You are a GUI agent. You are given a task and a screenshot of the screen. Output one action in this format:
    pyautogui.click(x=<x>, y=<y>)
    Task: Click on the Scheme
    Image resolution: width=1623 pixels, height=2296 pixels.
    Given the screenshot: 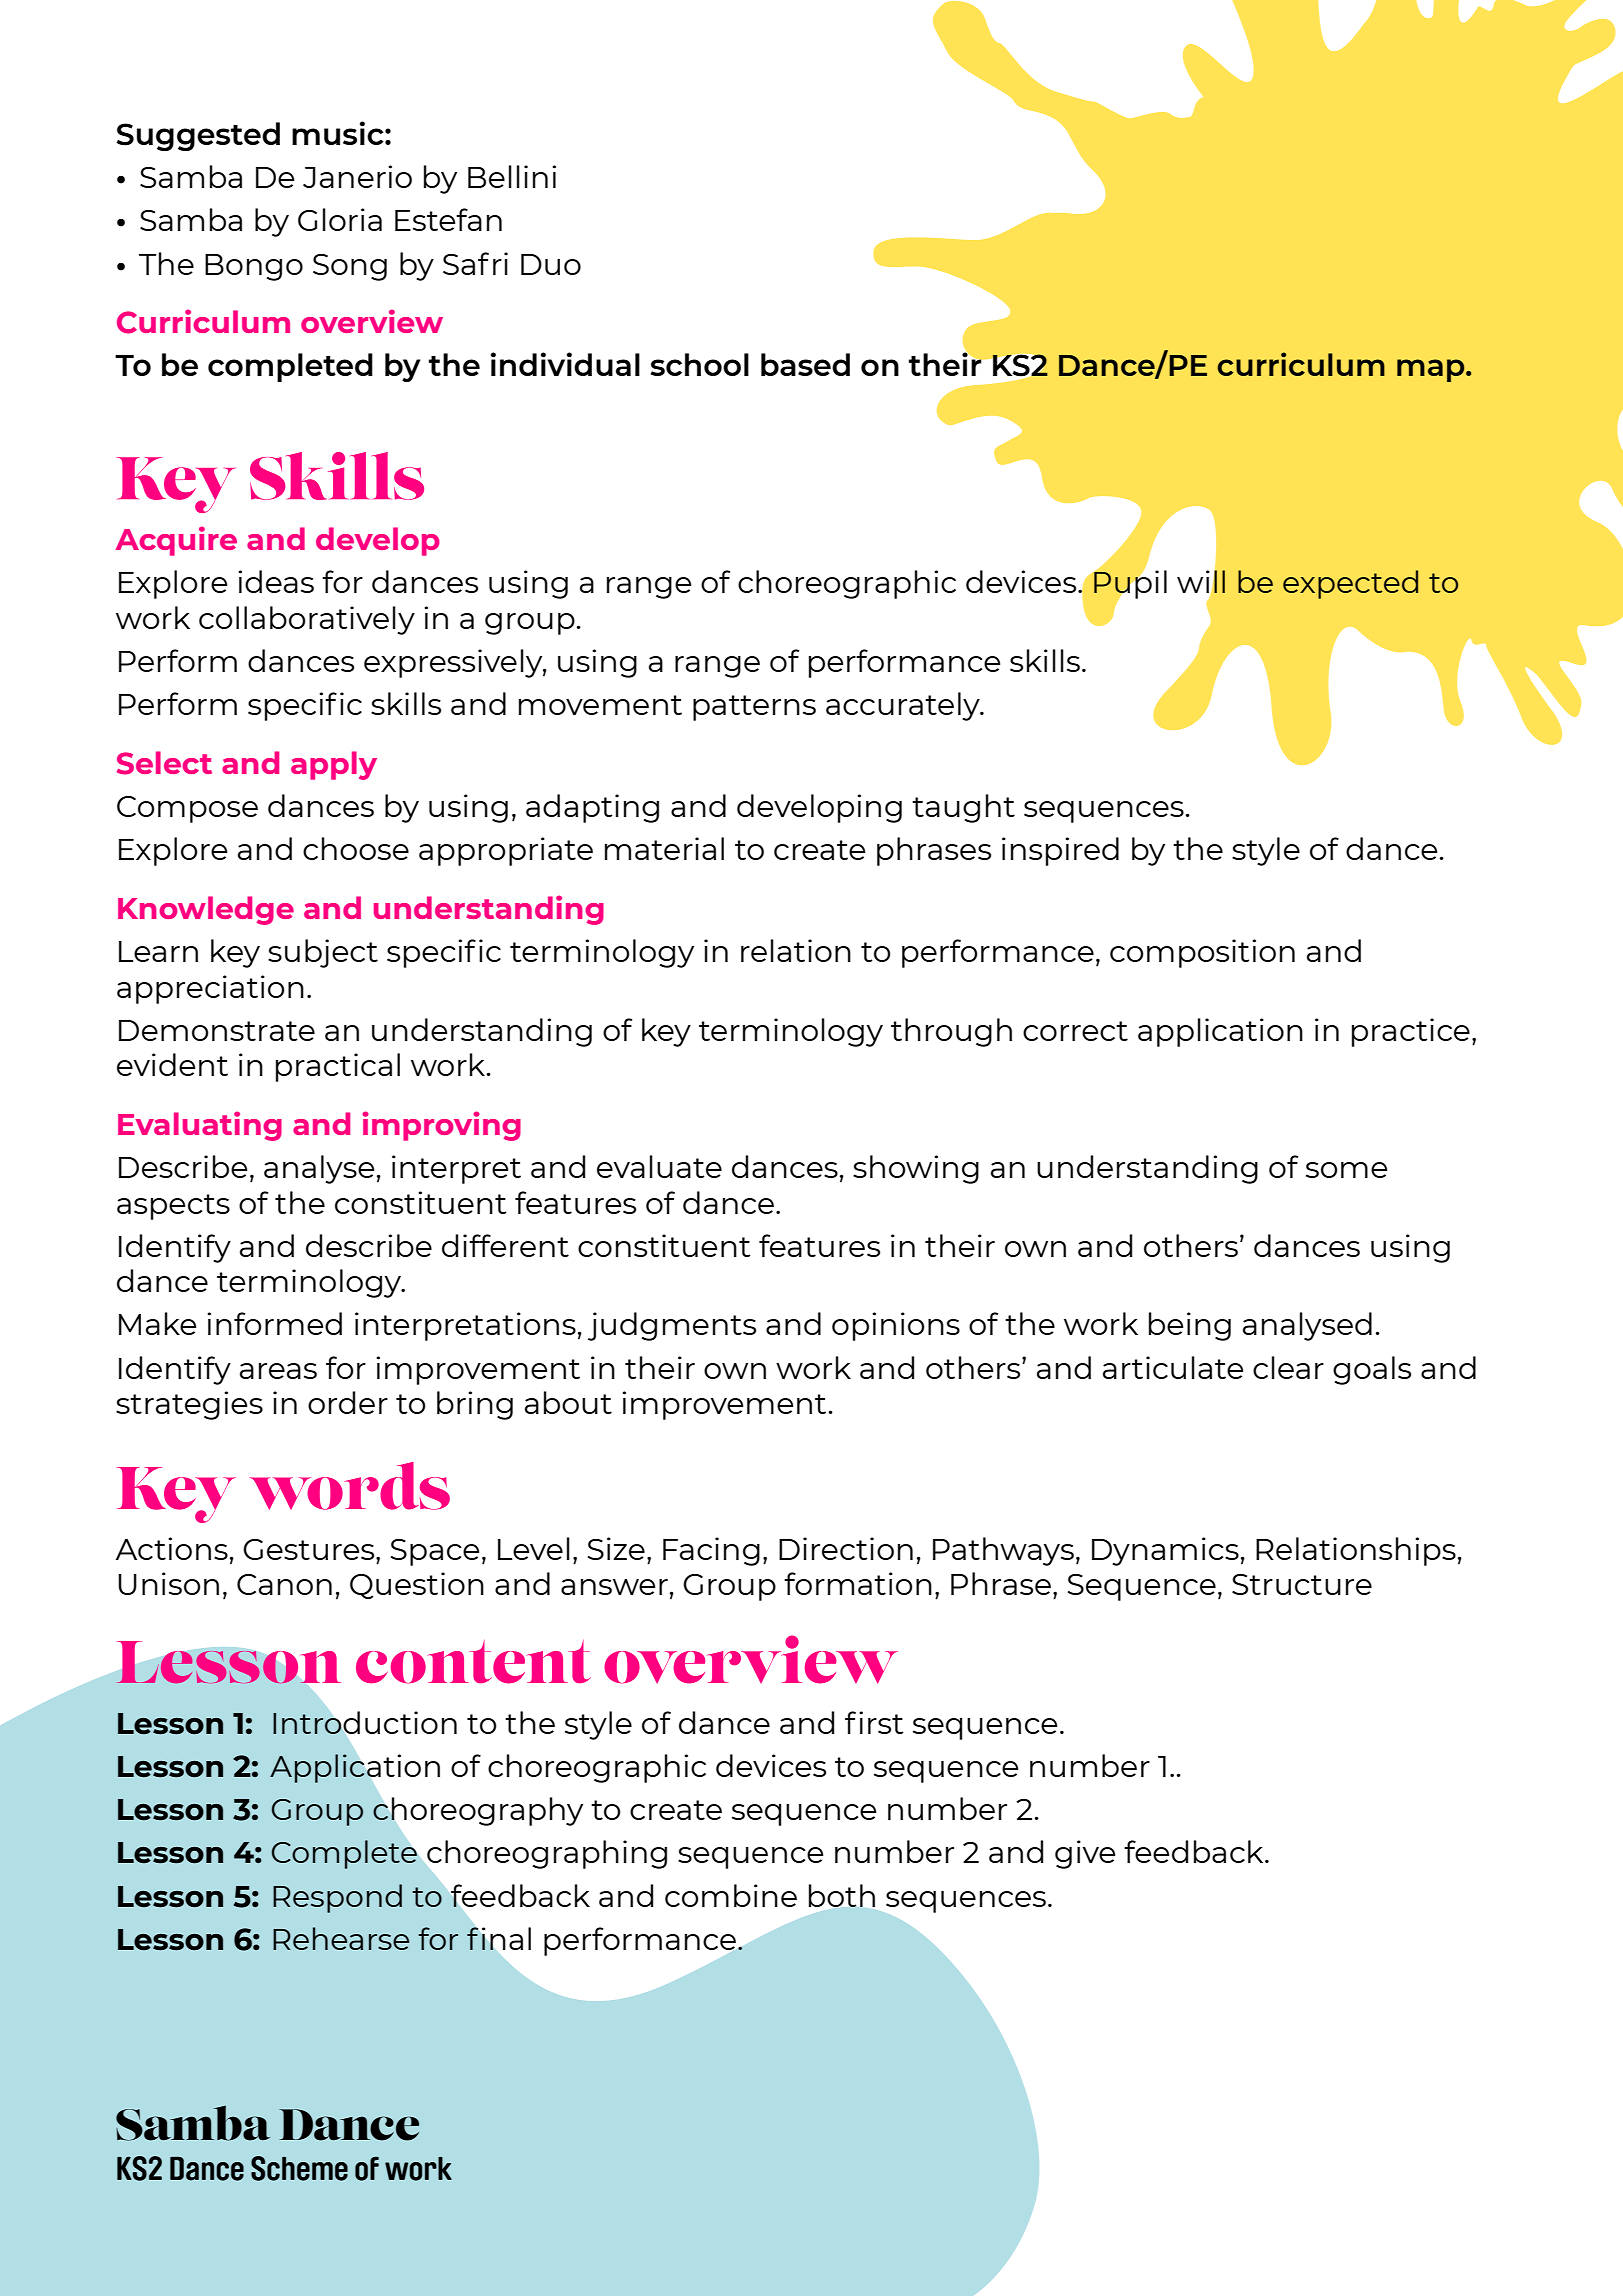 What is the action you would take?
    pyautogui.click(x=299, y=2168)
